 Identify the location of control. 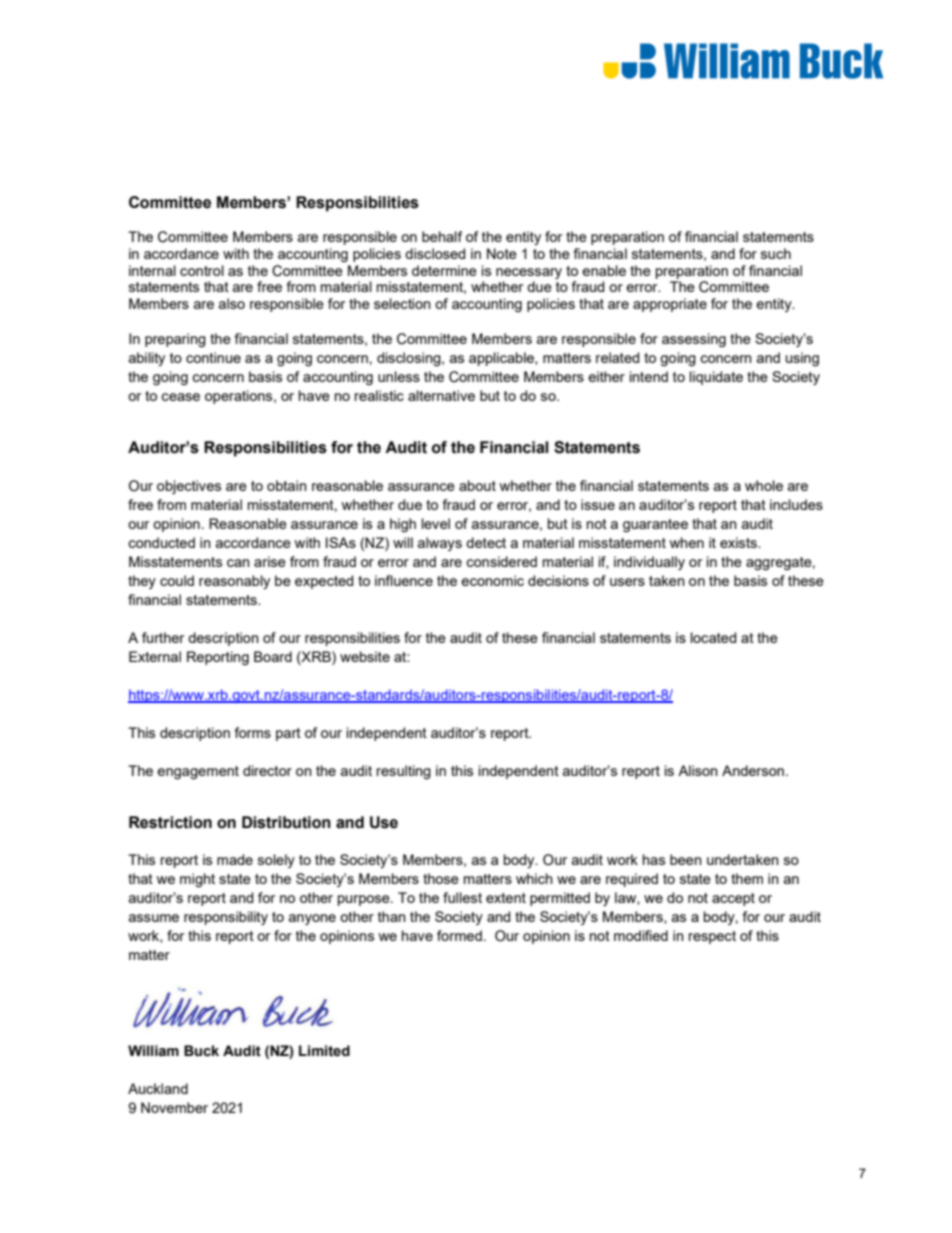
(202, 270).
